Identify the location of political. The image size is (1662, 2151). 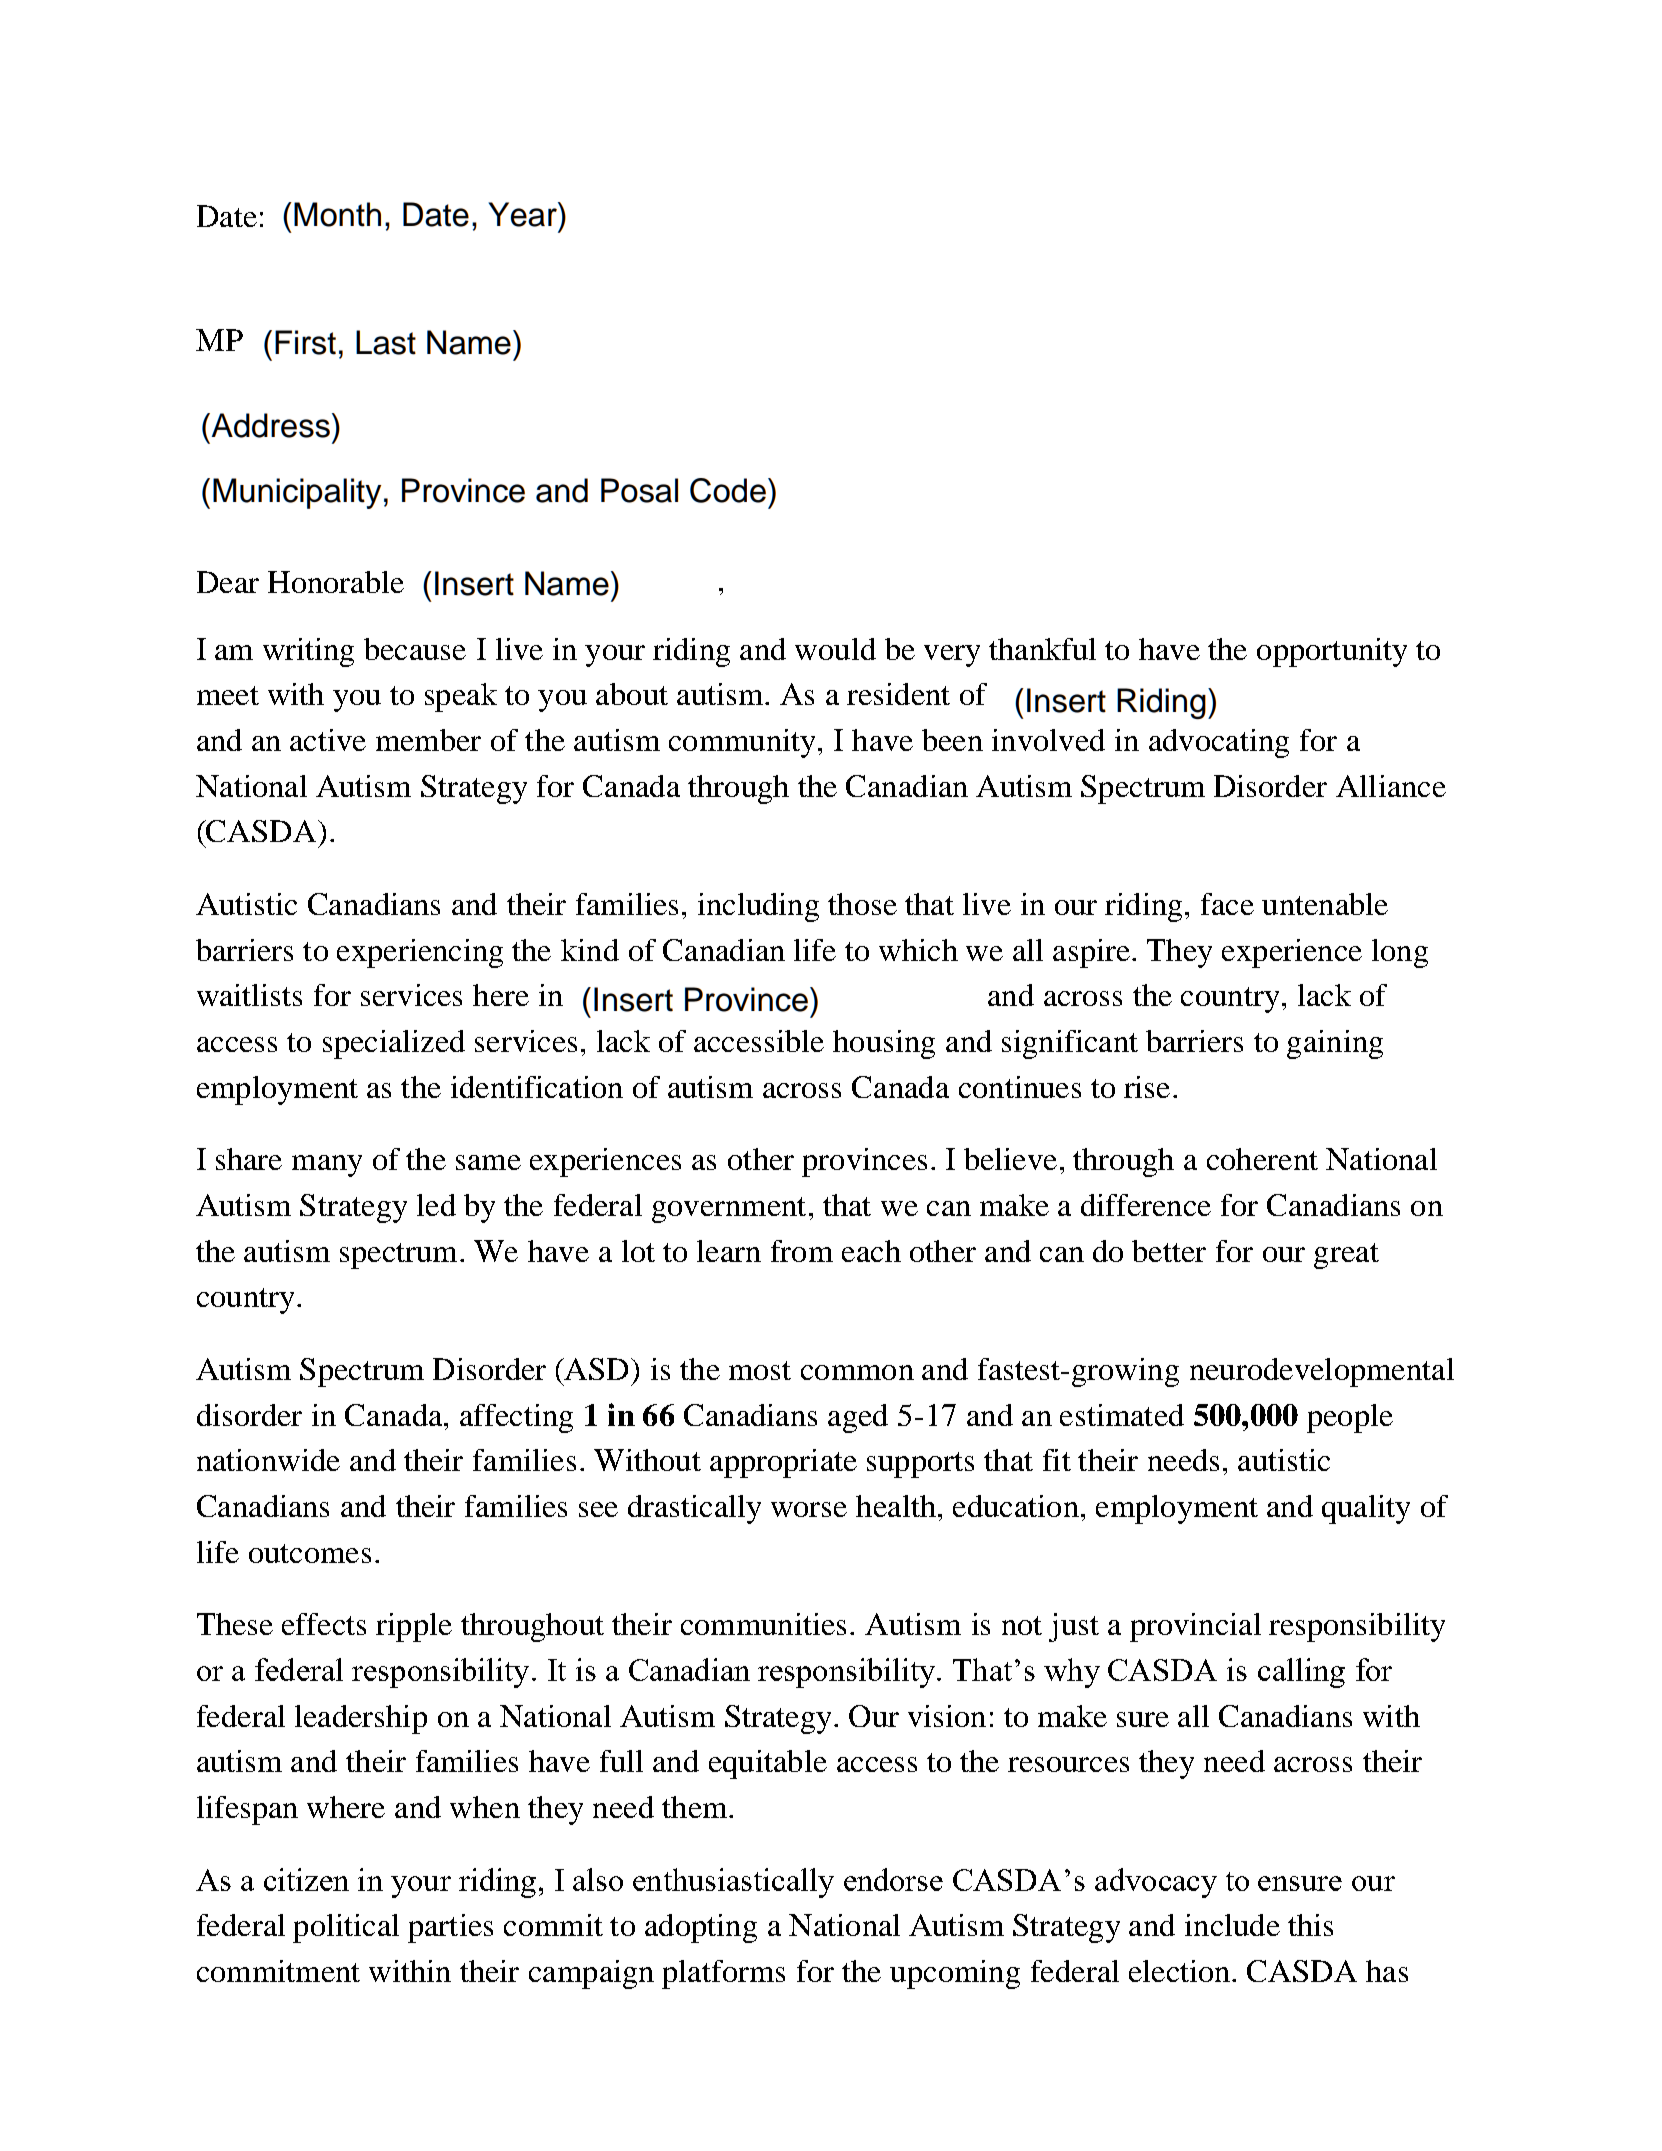
(346, 1928).
